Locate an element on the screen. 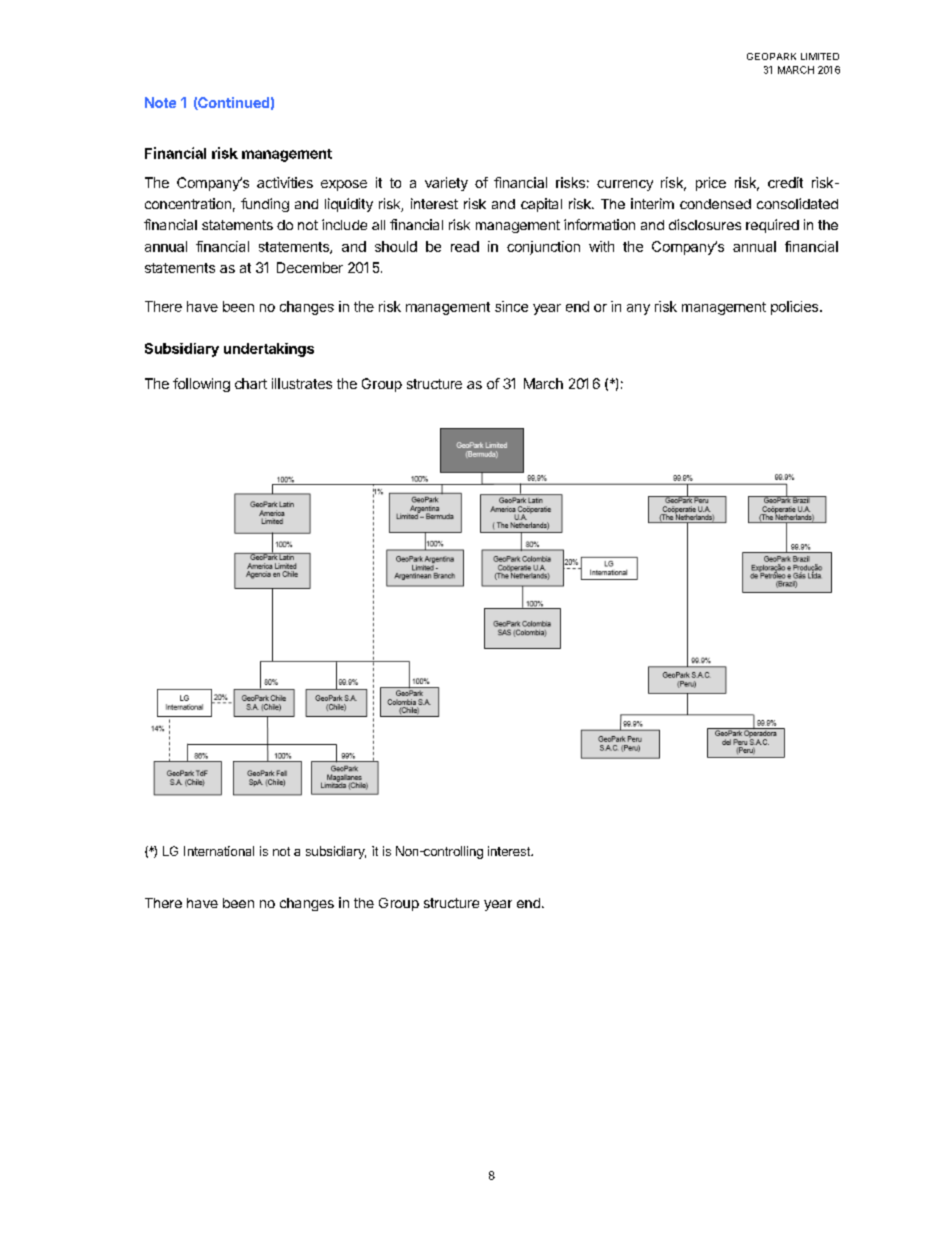  since is located at coordinates (511, 306).
